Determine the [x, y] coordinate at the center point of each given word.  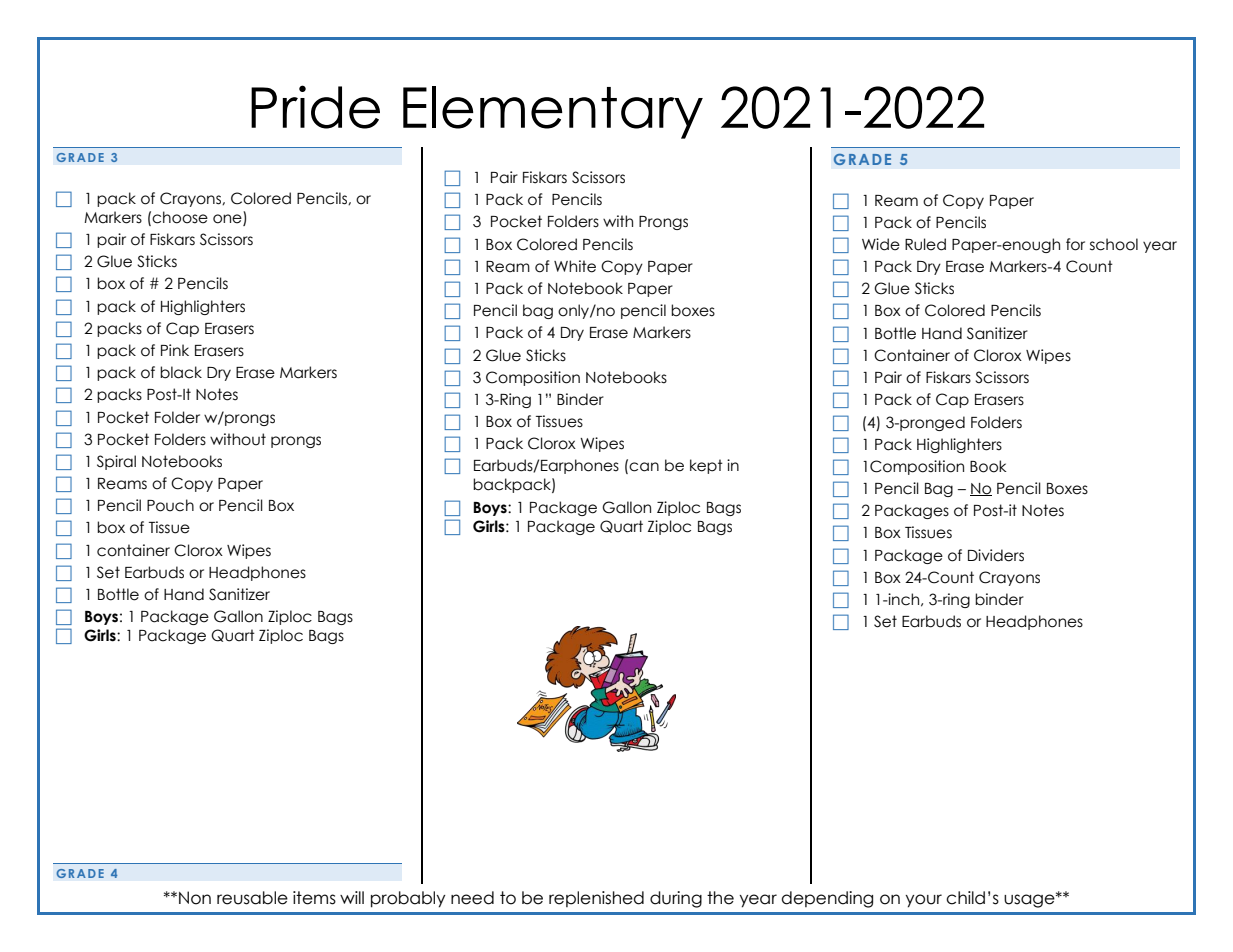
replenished [596, 899]
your [923, 901]
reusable [252, 898]
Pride [315, 107]
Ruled [925, 244]
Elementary [553, 112]
